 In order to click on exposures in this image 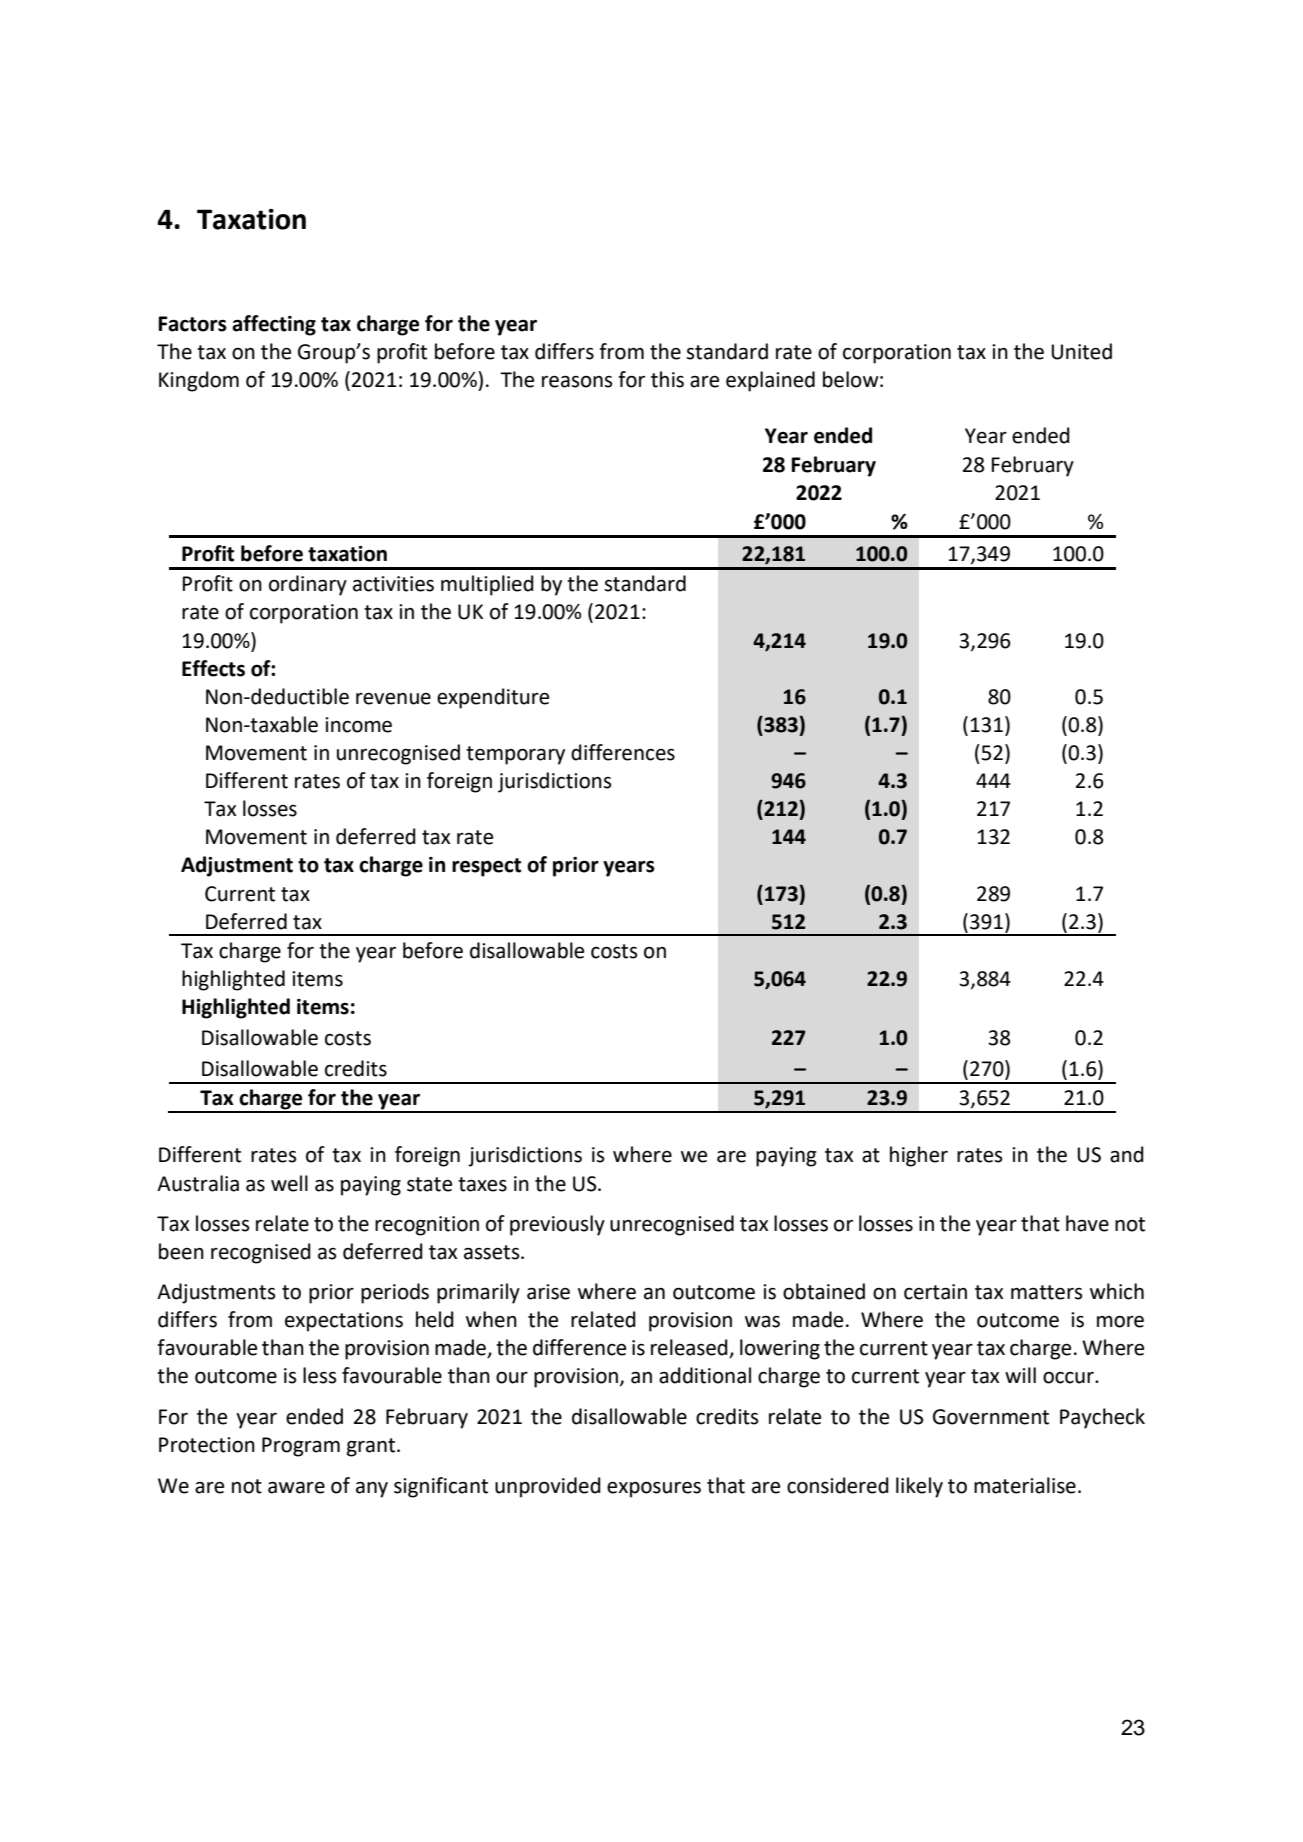, I will do `click(654, 1490)`.
